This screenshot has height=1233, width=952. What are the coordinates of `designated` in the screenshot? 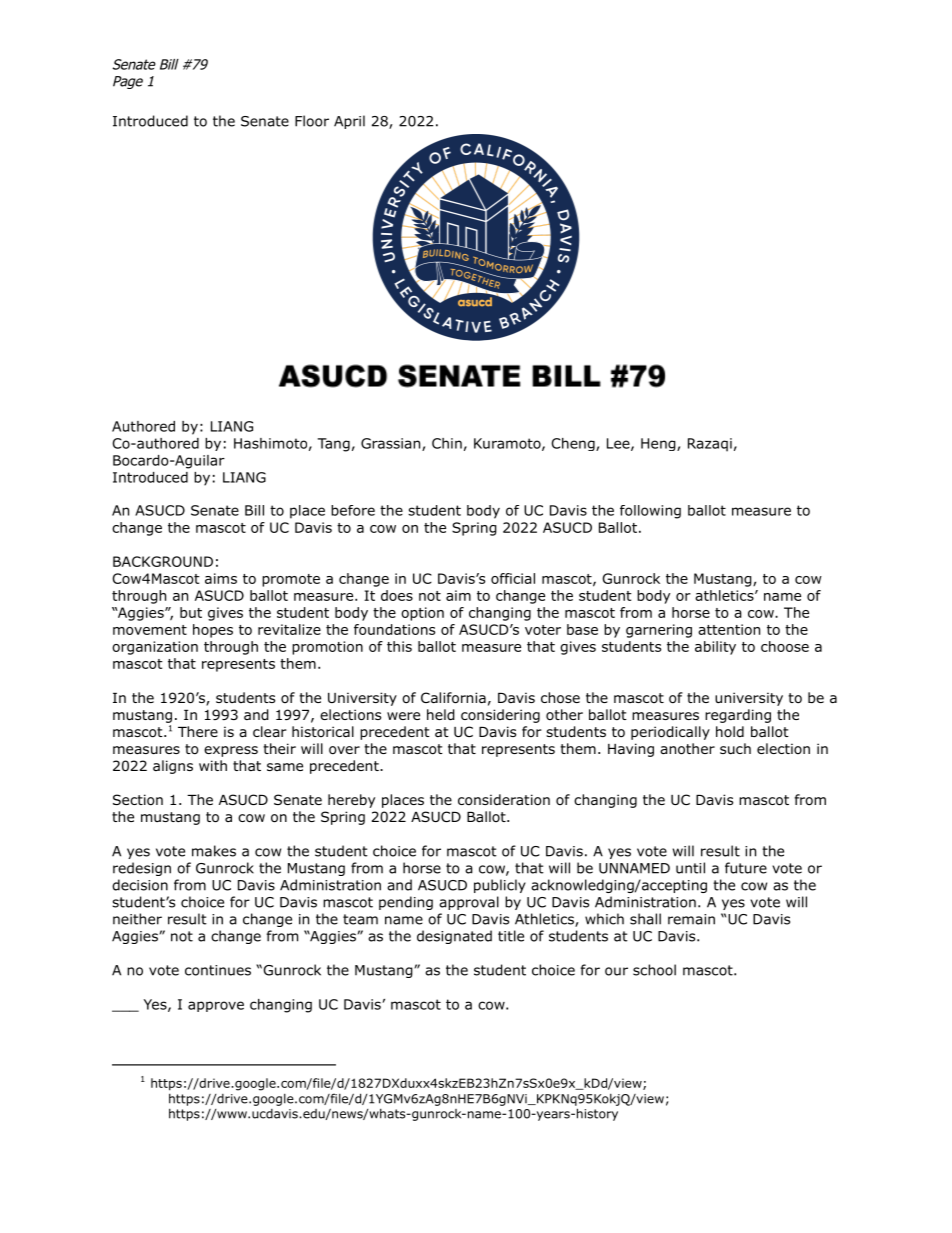 It's located at (454, 937).
